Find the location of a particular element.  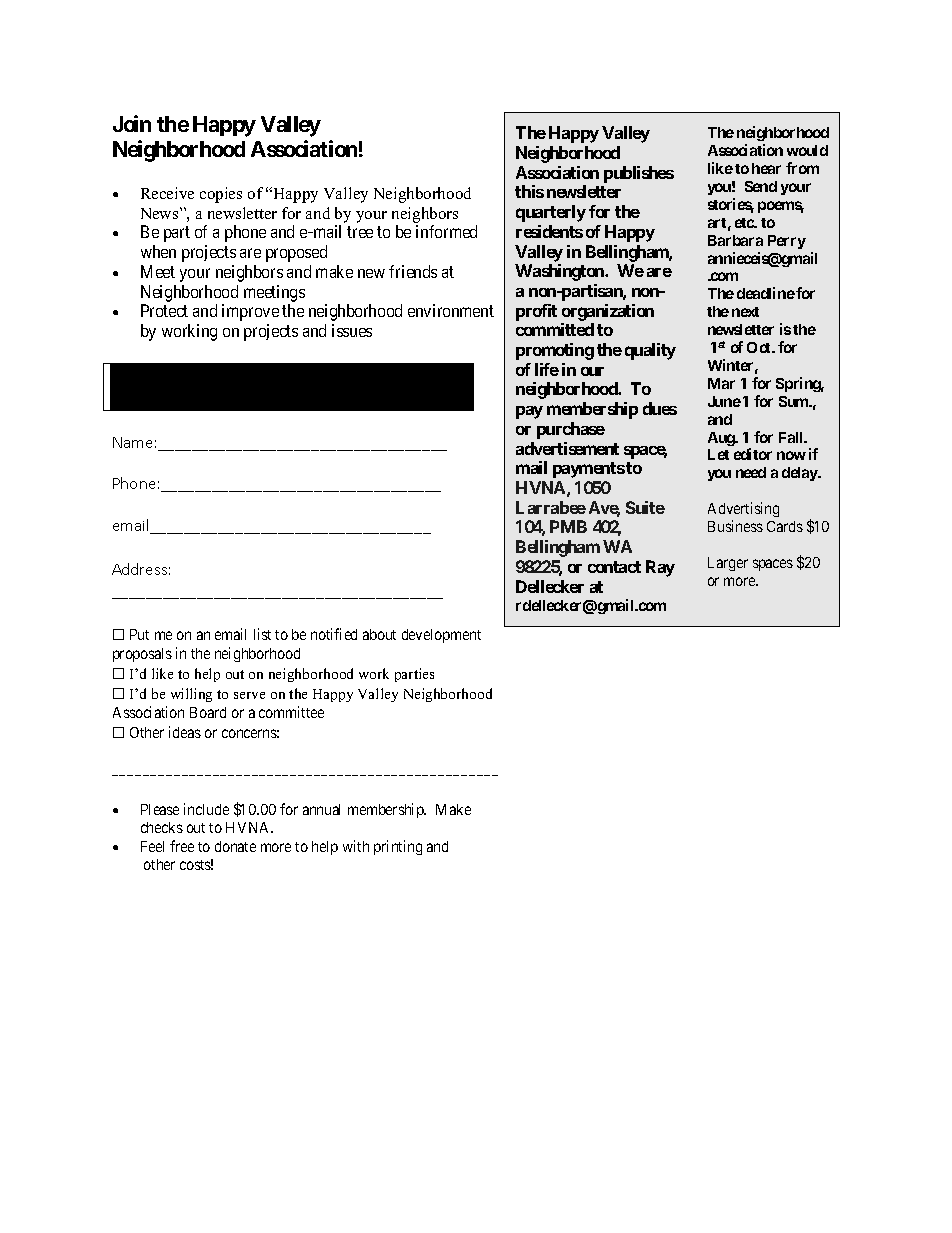

next is located at coordinates (745, 312).
